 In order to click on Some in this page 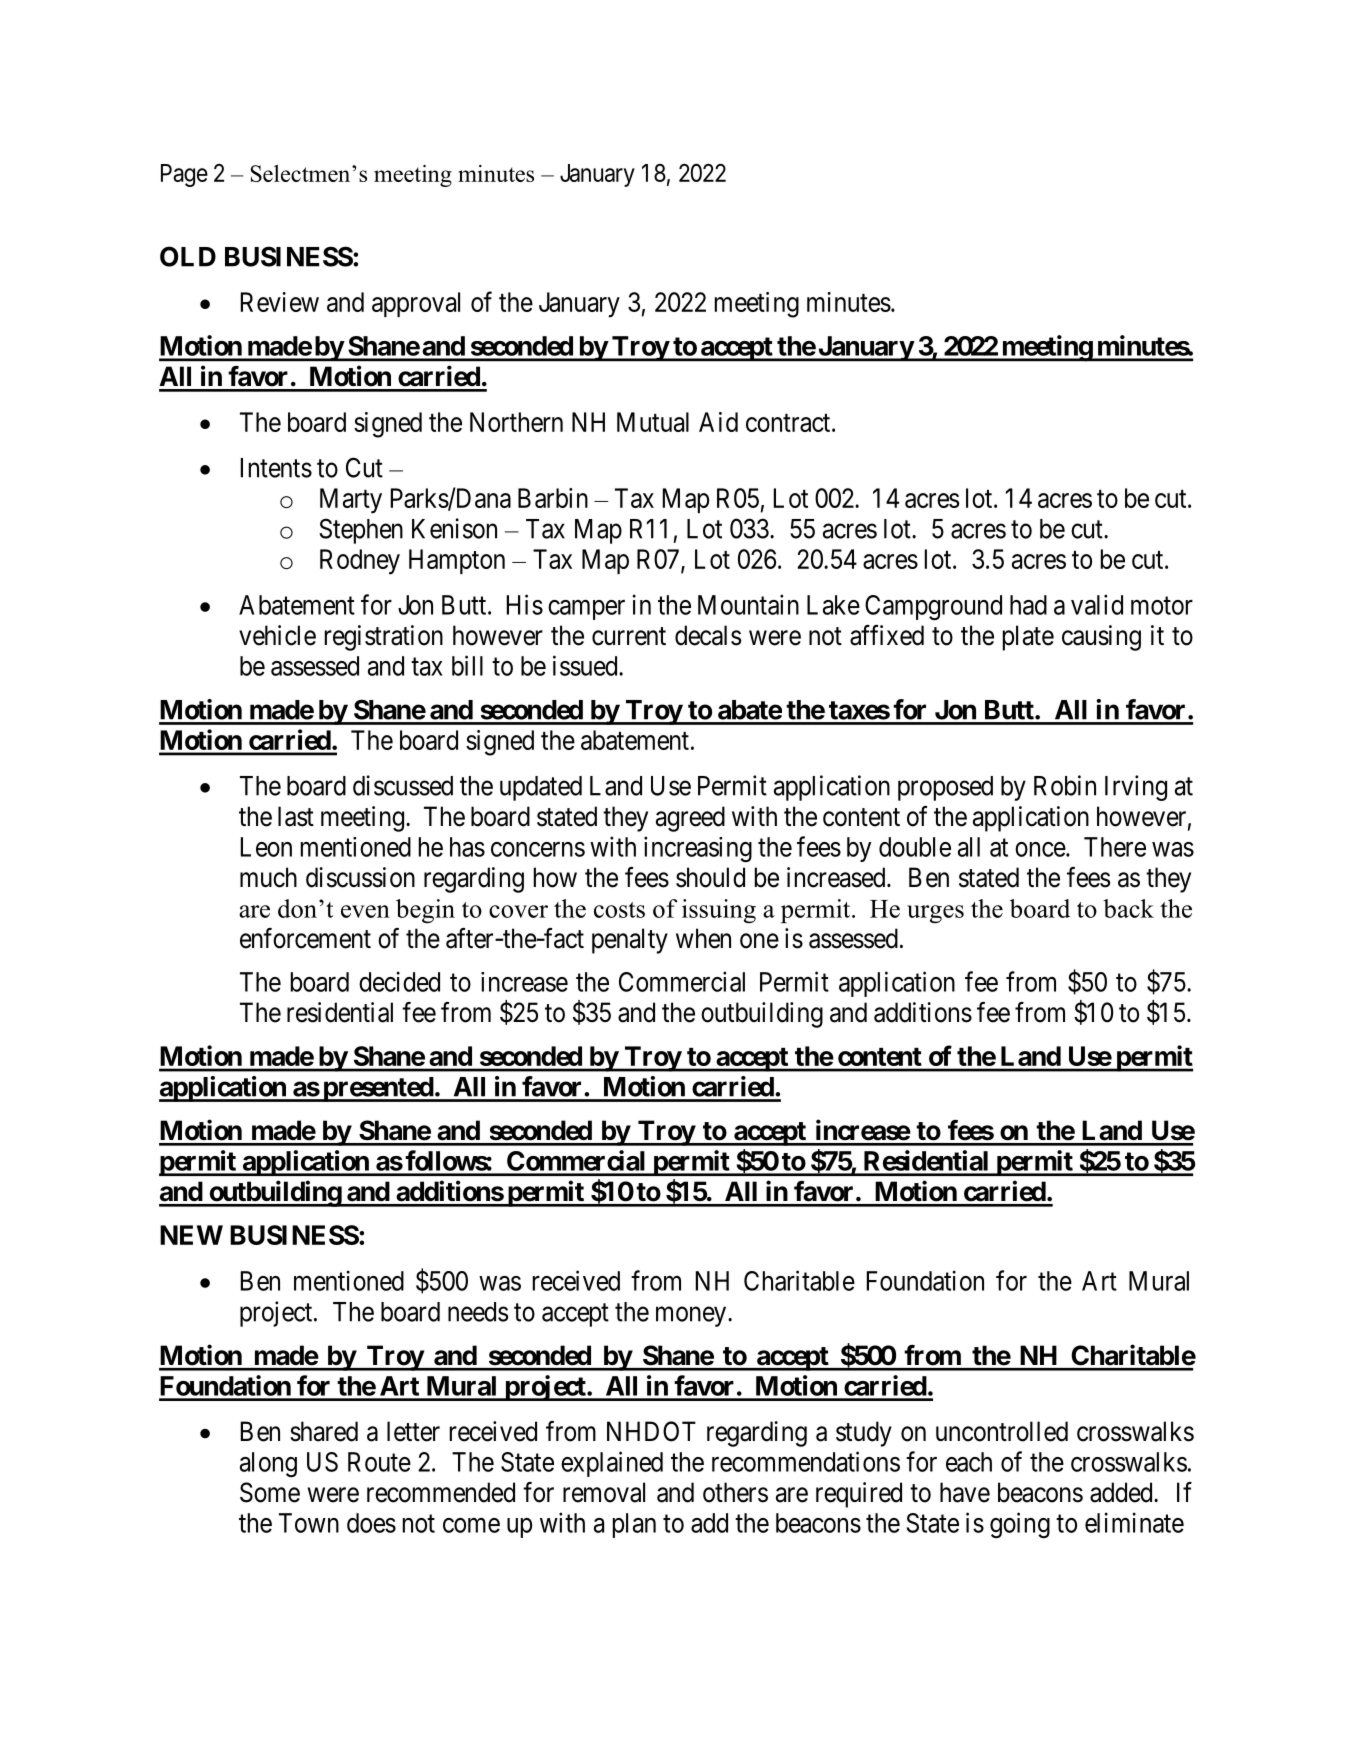, I will do `click(270, 1492)`.
